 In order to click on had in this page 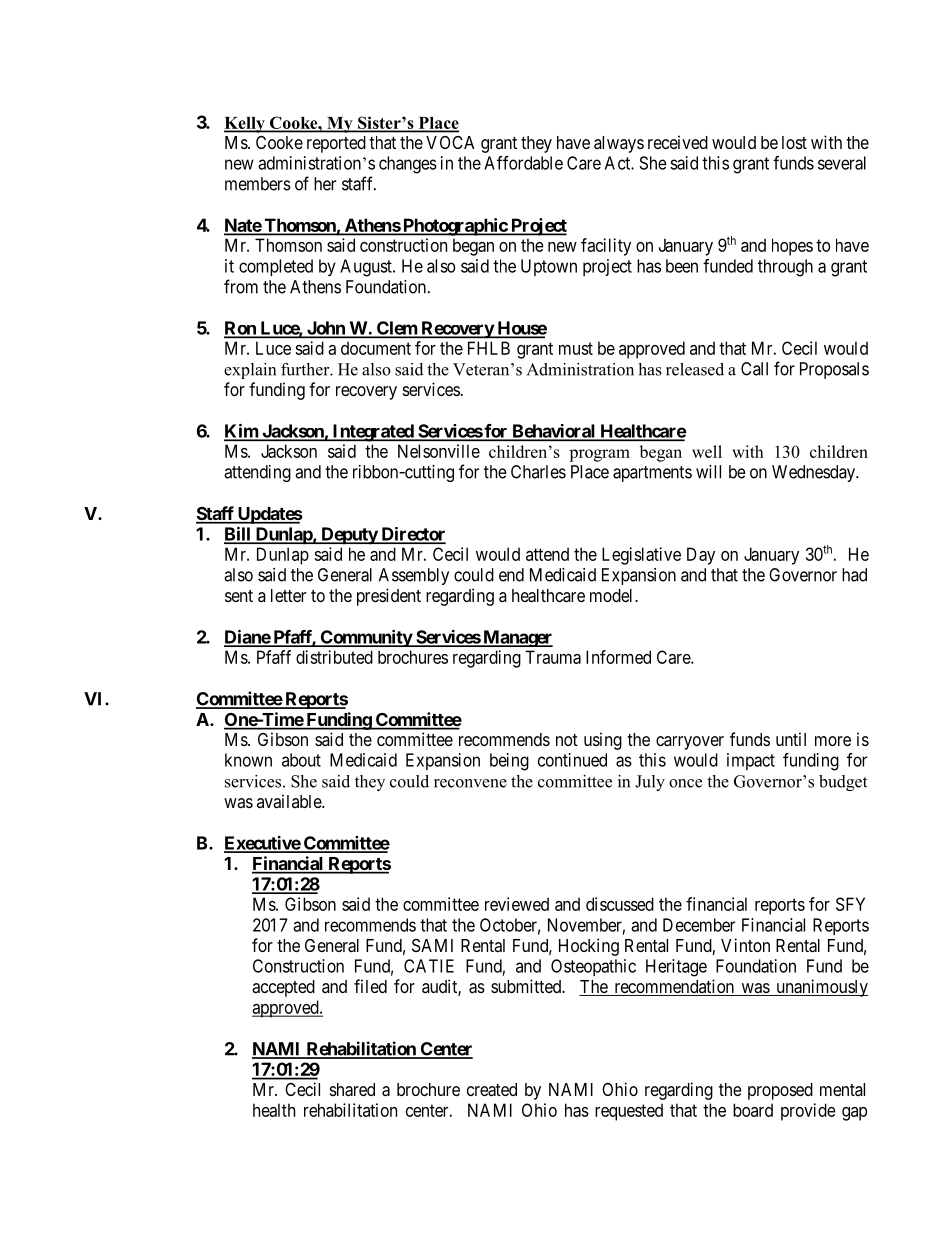, I will do `click(854, 575)`.
